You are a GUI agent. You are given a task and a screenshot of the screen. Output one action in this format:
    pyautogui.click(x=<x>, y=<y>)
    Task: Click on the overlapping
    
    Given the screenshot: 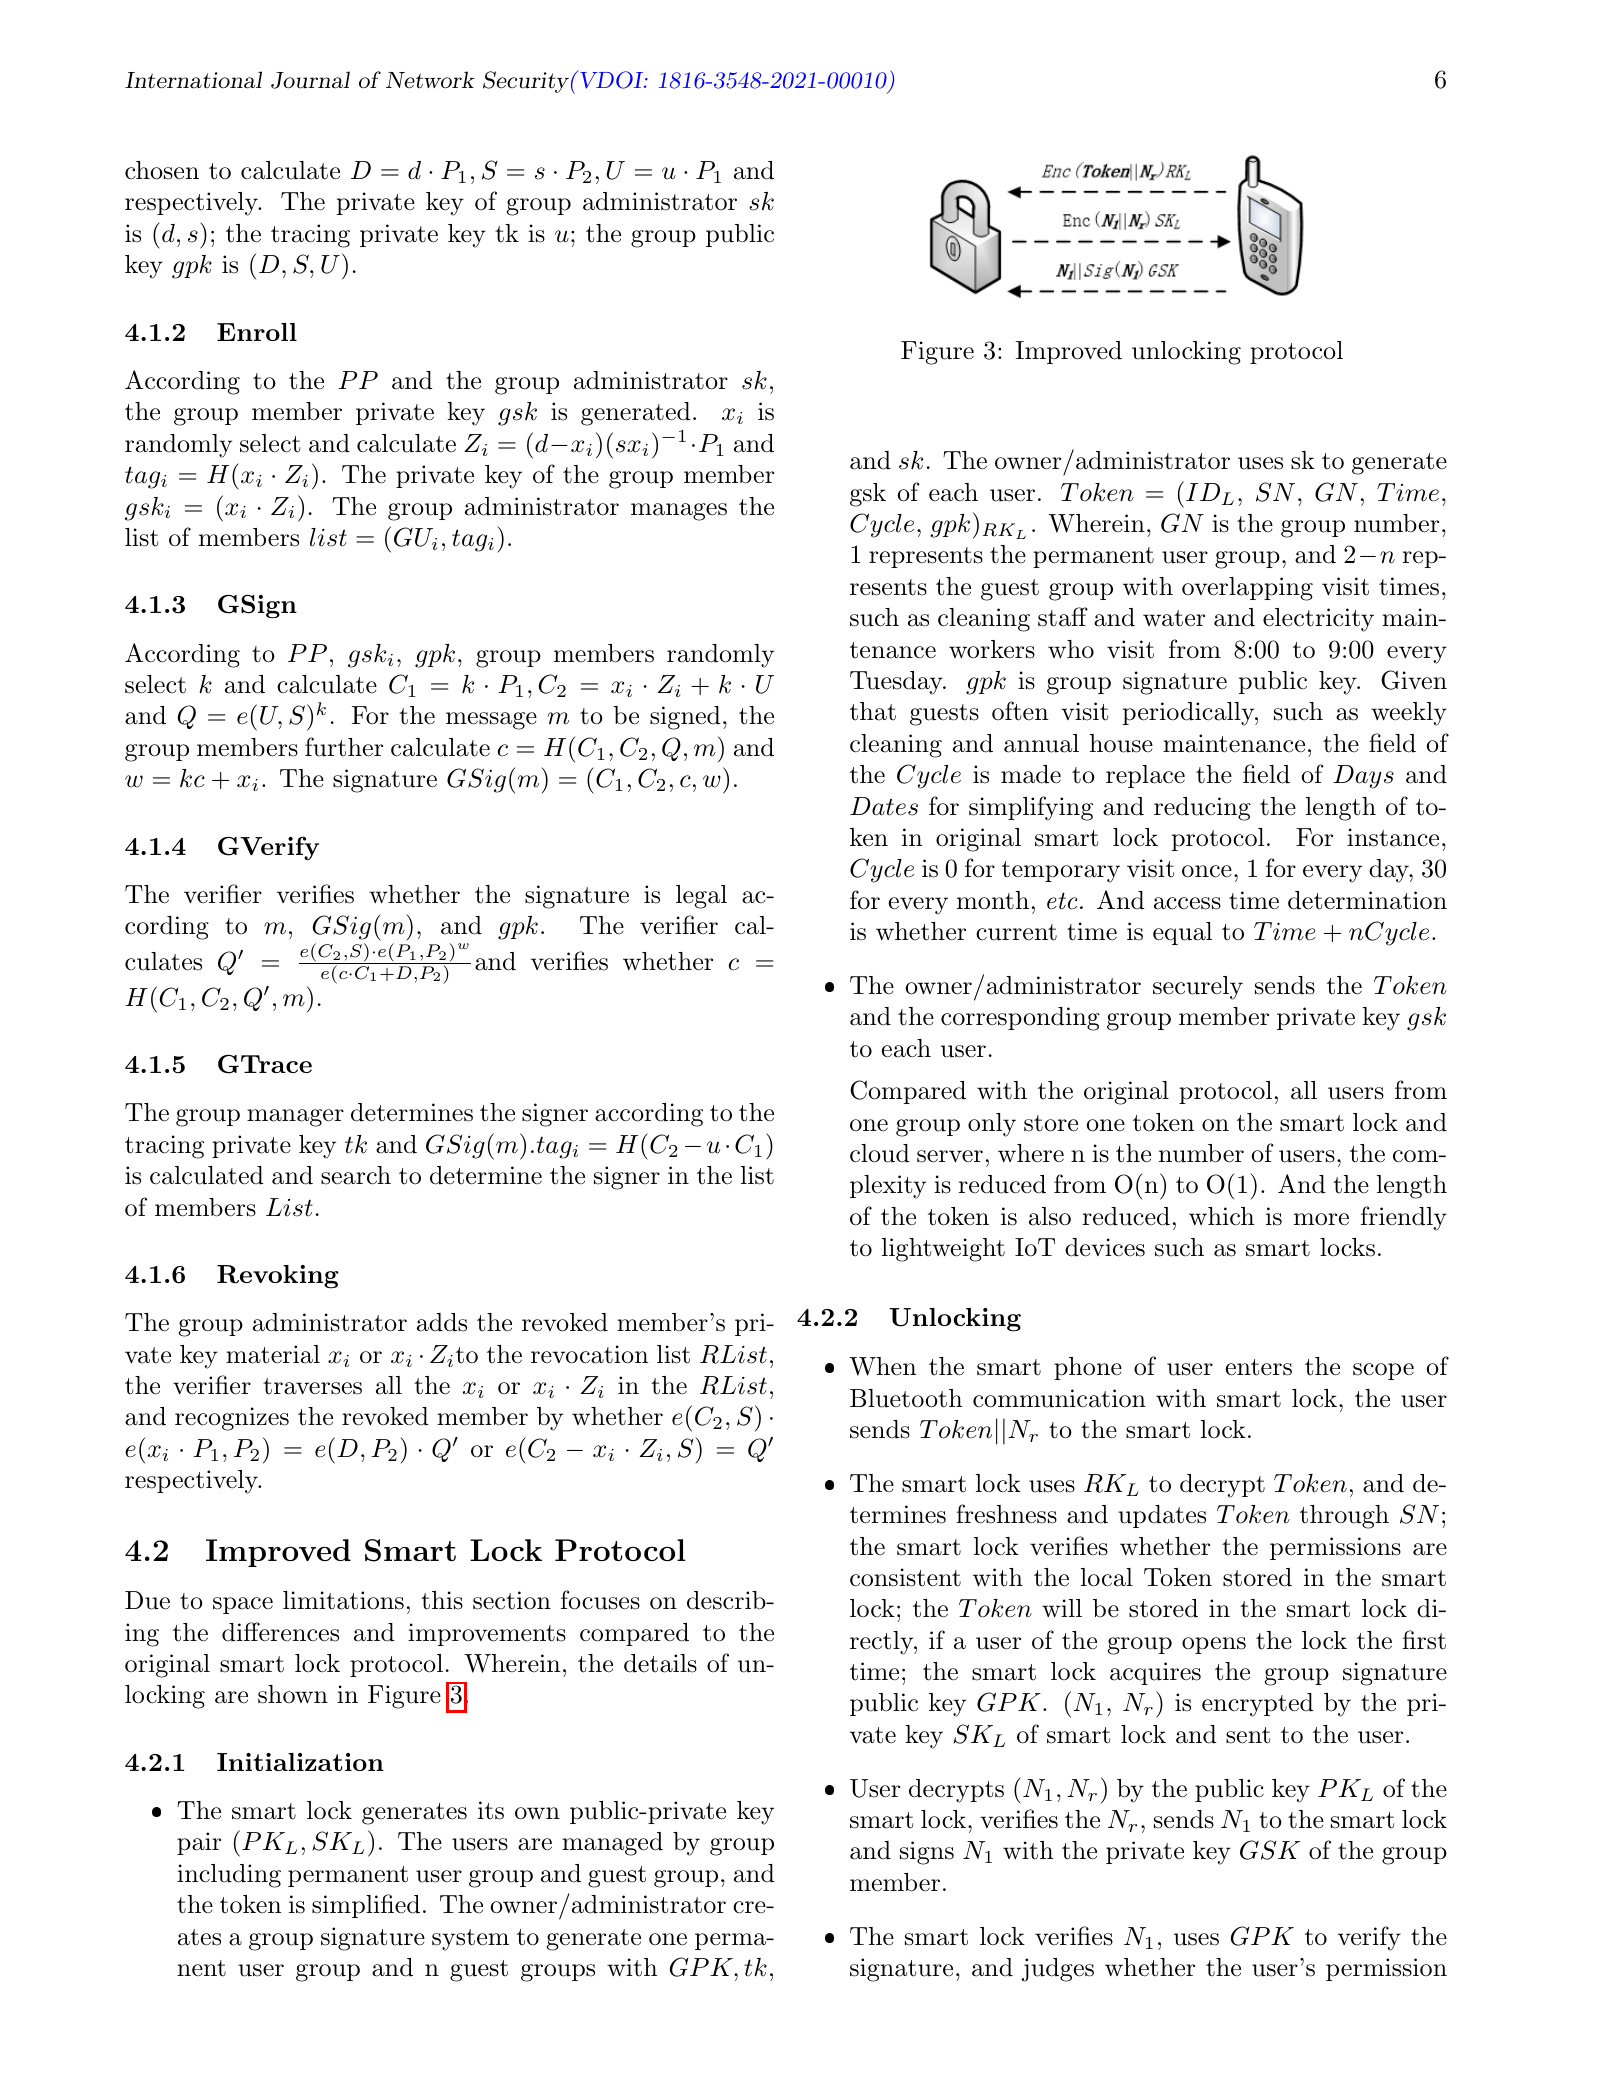 What is the action you would take?
    pyautogui.click(x=1247, y=589)
